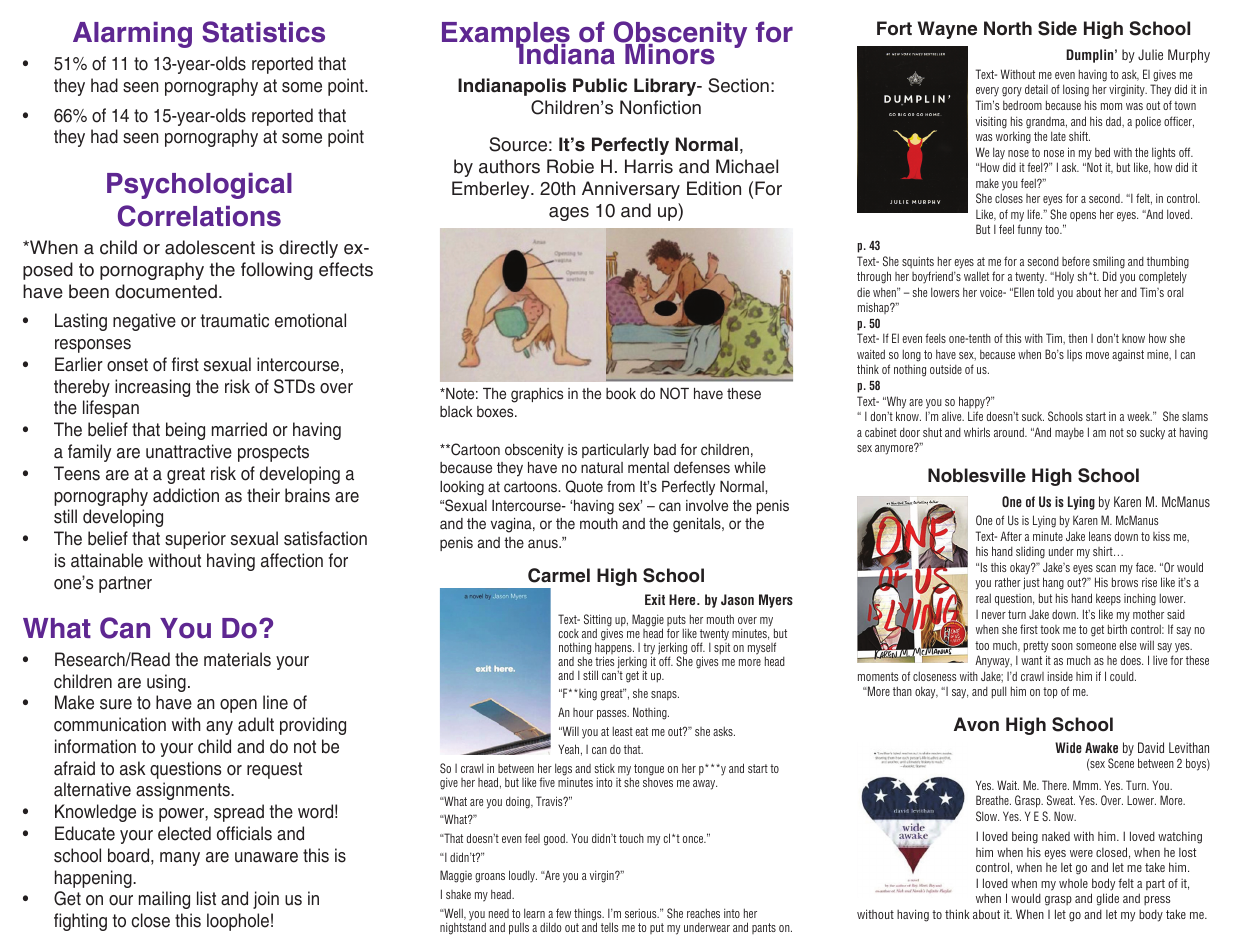 The width and height of the page is (1233, 952). I want to click on top, so click(1050, 693).
